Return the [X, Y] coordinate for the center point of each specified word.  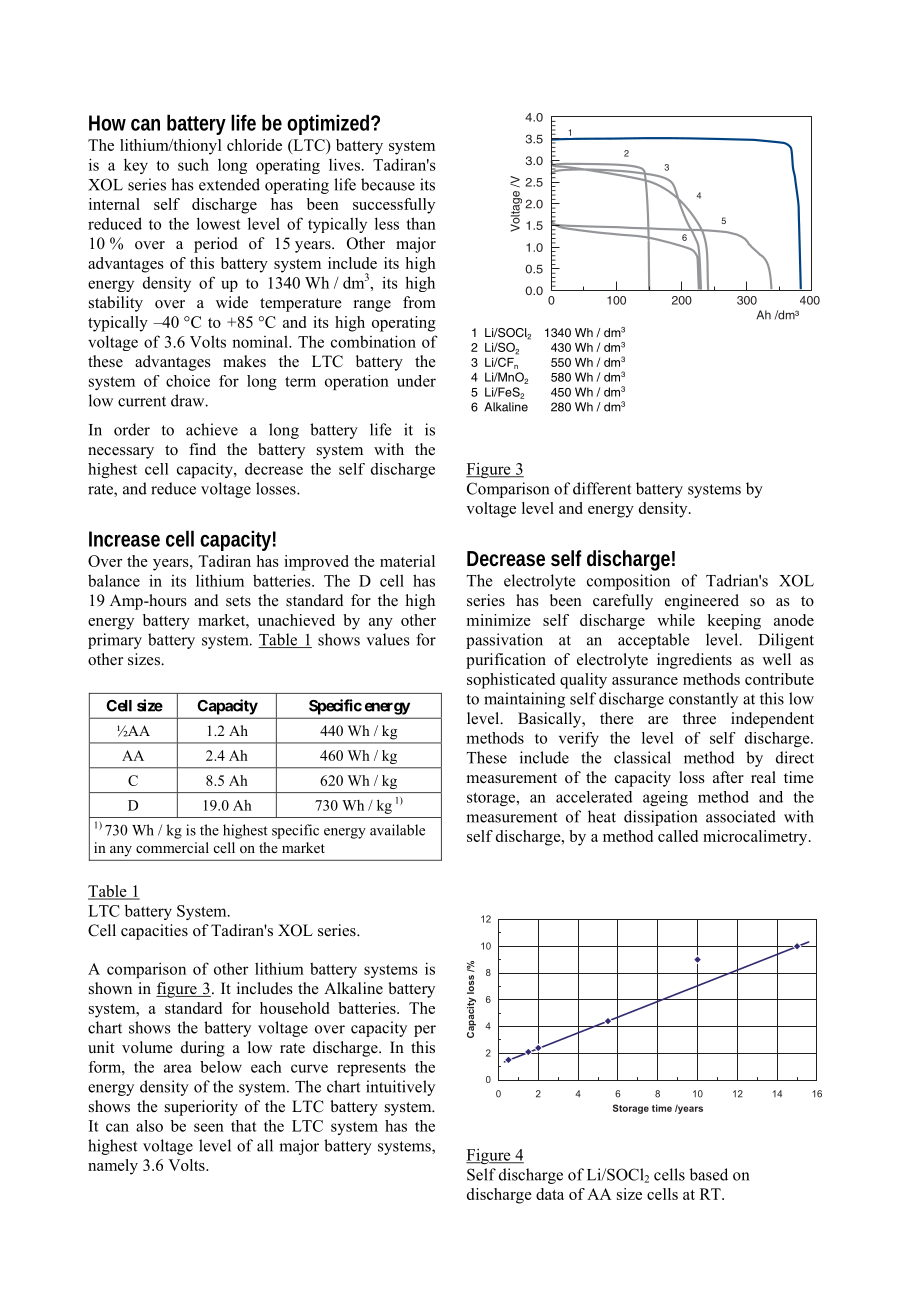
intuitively [400, 1088]
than [421, 223]
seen [209, 1127]
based [709, 1174]
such [193, 165]
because [388, 184]
